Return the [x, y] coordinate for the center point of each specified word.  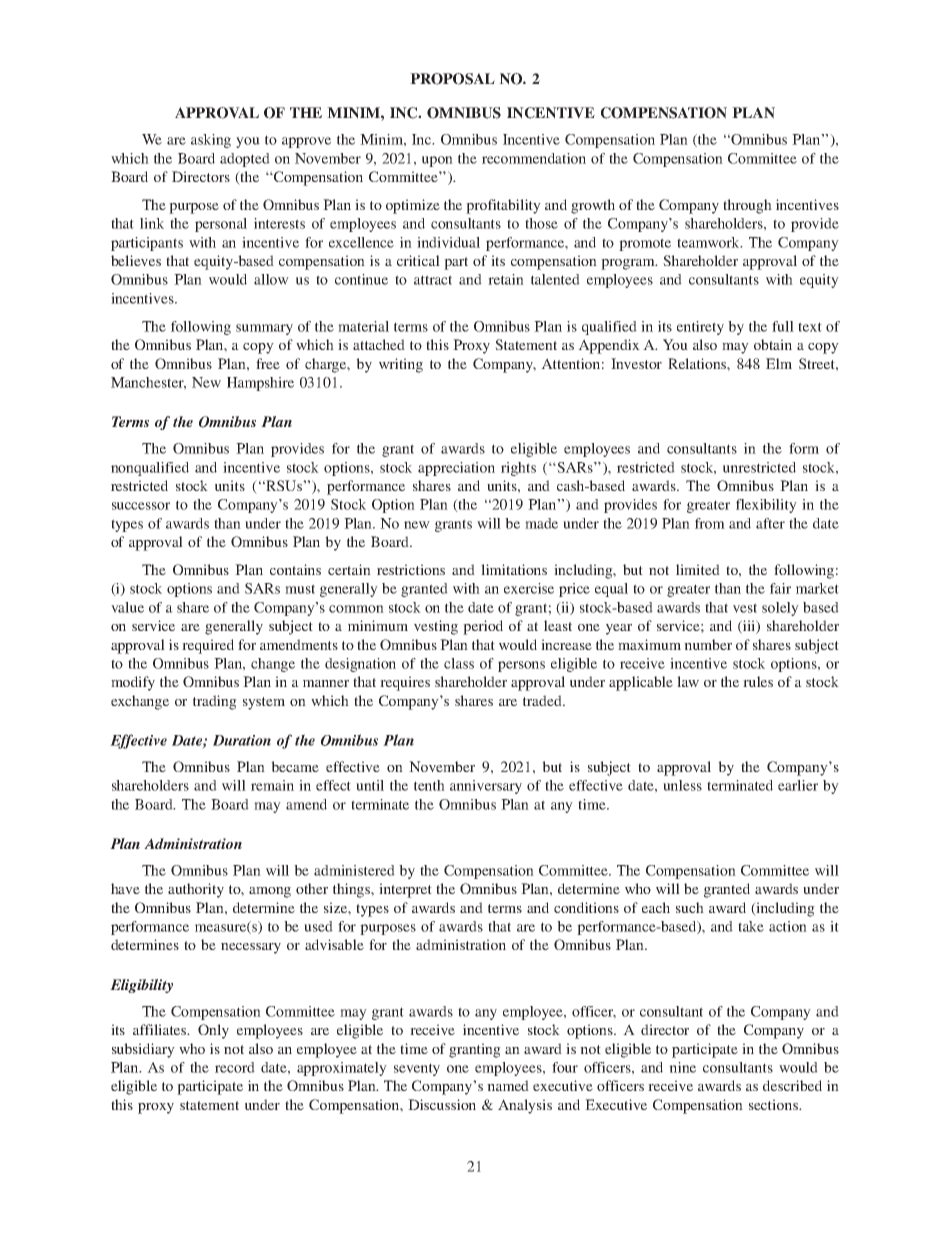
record [235, 1067]
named [508, 1085]
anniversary [486, 787]
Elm [779, 363]
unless [682, 785]
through [747, 206]
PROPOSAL [452, 79]
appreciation [456, 469]
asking [211, 141]
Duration [242, 740]
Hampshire [260, 384]
